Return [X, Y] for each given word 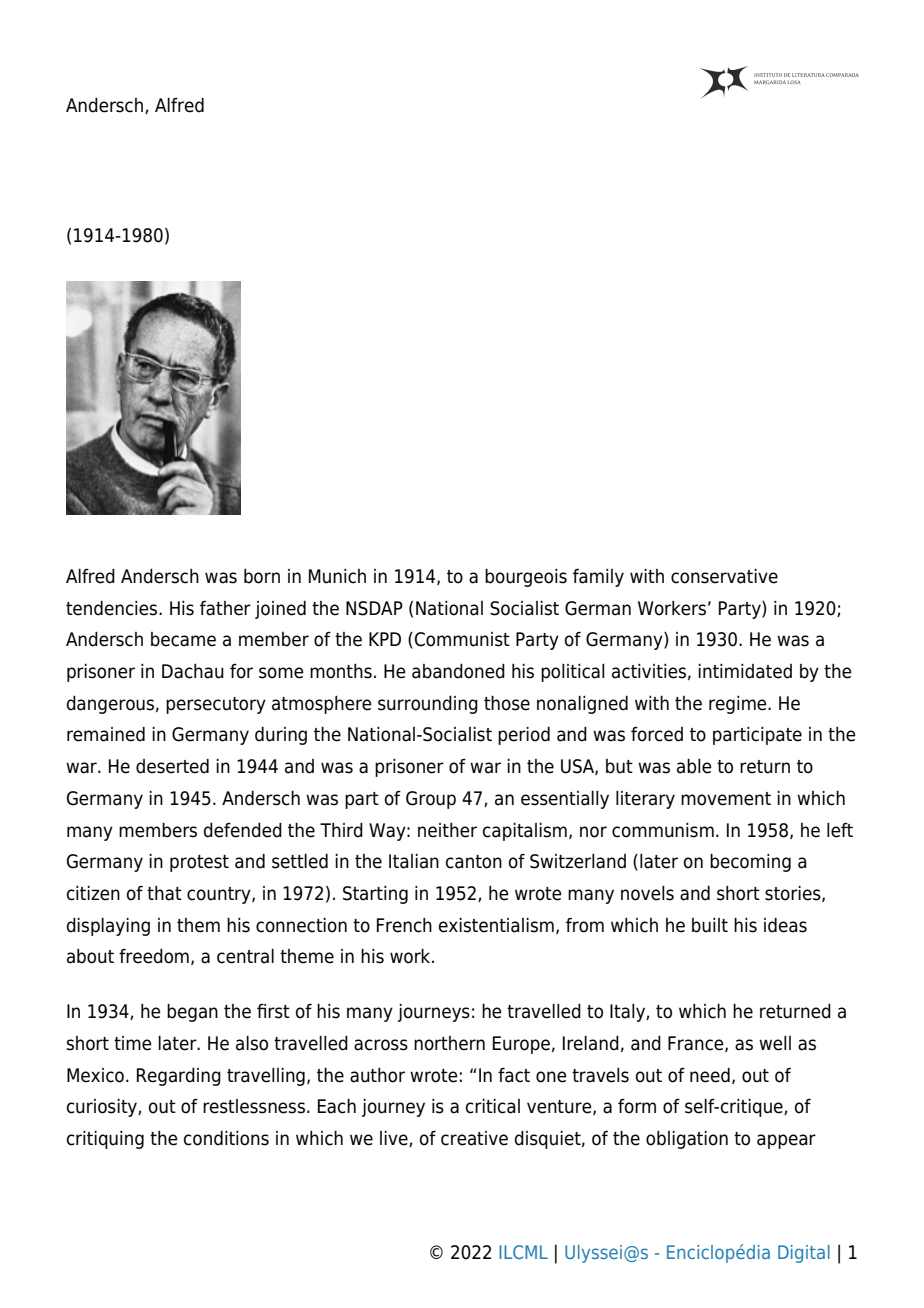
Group [431, 800]
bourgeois [526, 578]
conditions [226, 1138]
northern [449, 1043]
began [192, 1013]
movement [726, 799]
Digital [804, 1254]
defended [243, 830]
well [775, 1043]
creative [474, 1138]
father [225, 608]
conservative [724, 576]
